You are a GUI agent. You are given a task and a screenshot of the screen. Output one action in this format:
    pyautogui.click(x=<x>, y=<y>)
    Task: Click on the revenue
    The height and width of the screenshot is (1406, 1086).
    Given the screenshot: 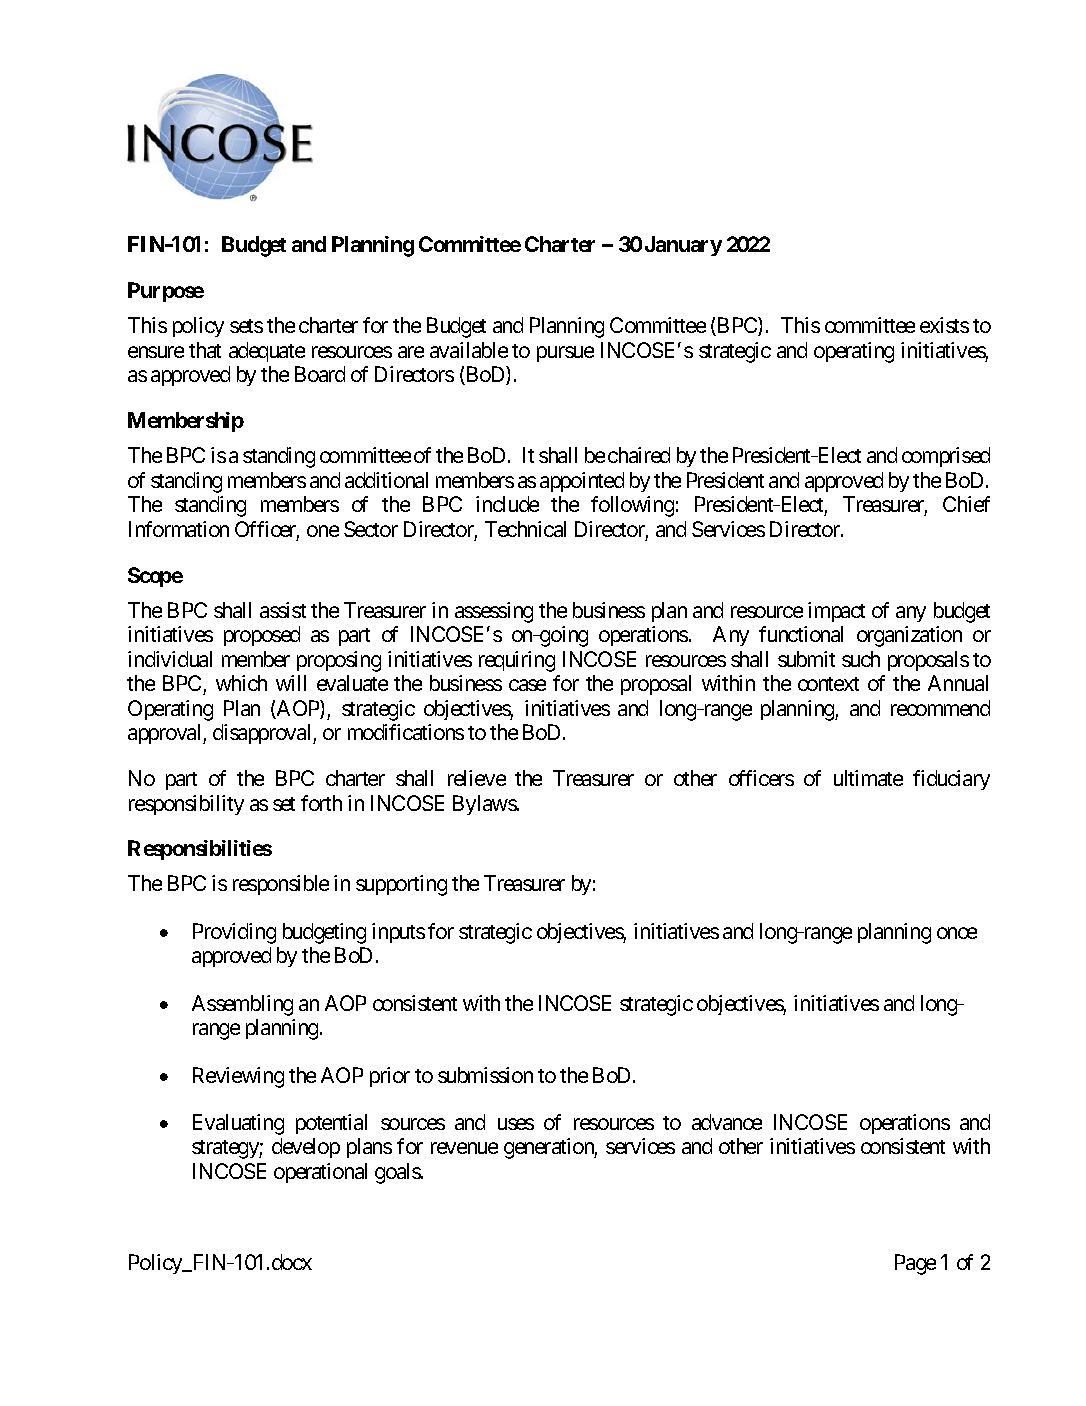 What is the action you would take?
    pyautogui.click(x=464, y=1148)
